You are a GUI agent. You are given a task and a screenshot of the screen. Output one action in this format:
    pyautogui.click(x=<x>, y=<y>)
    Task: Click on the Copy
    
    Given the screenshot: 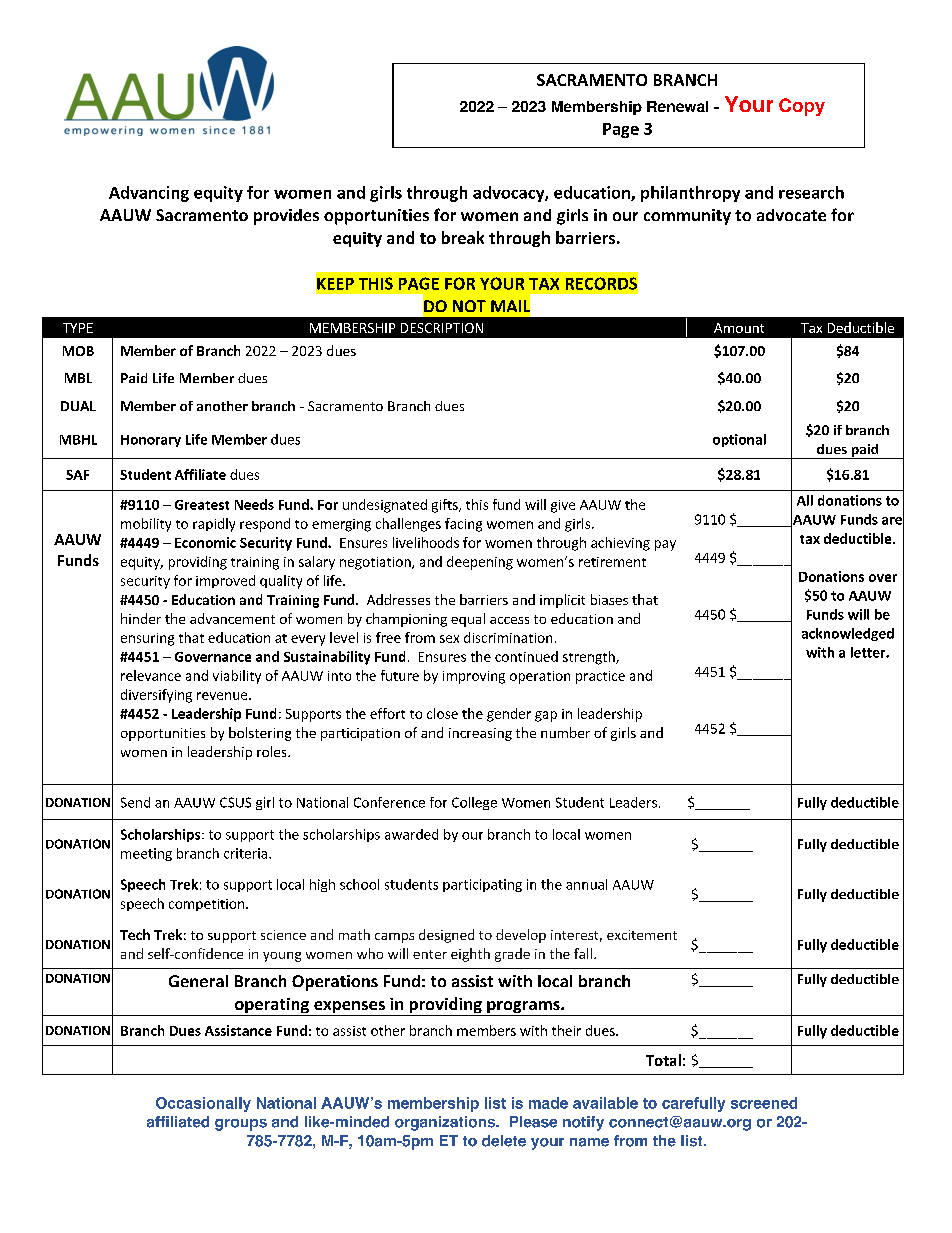 What is the action you would take?
    pyautogui.click(x=802, y=107)
